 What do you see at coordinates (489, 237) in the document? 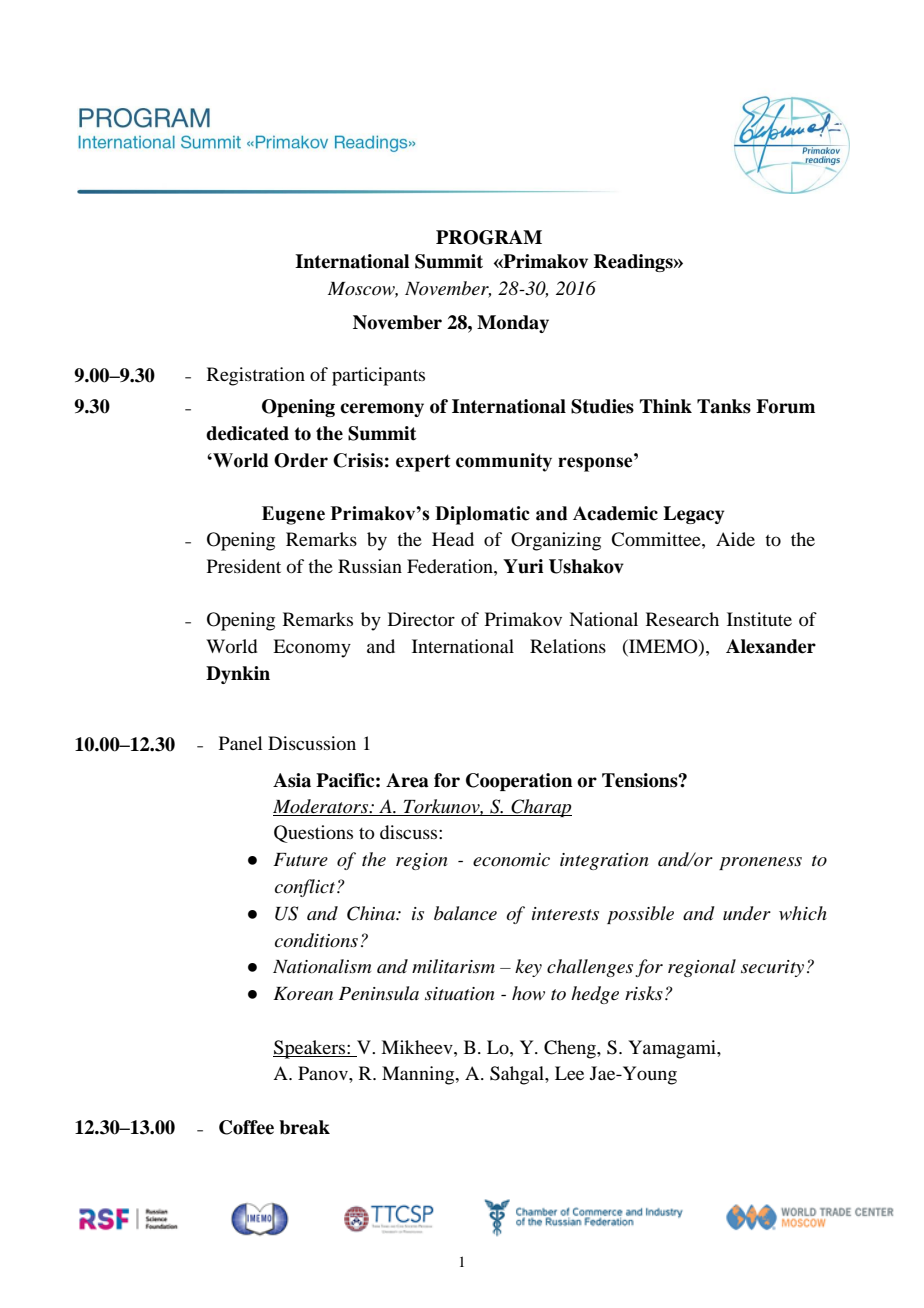
I see `PROGRAM` at bounding box center [489, 237].
